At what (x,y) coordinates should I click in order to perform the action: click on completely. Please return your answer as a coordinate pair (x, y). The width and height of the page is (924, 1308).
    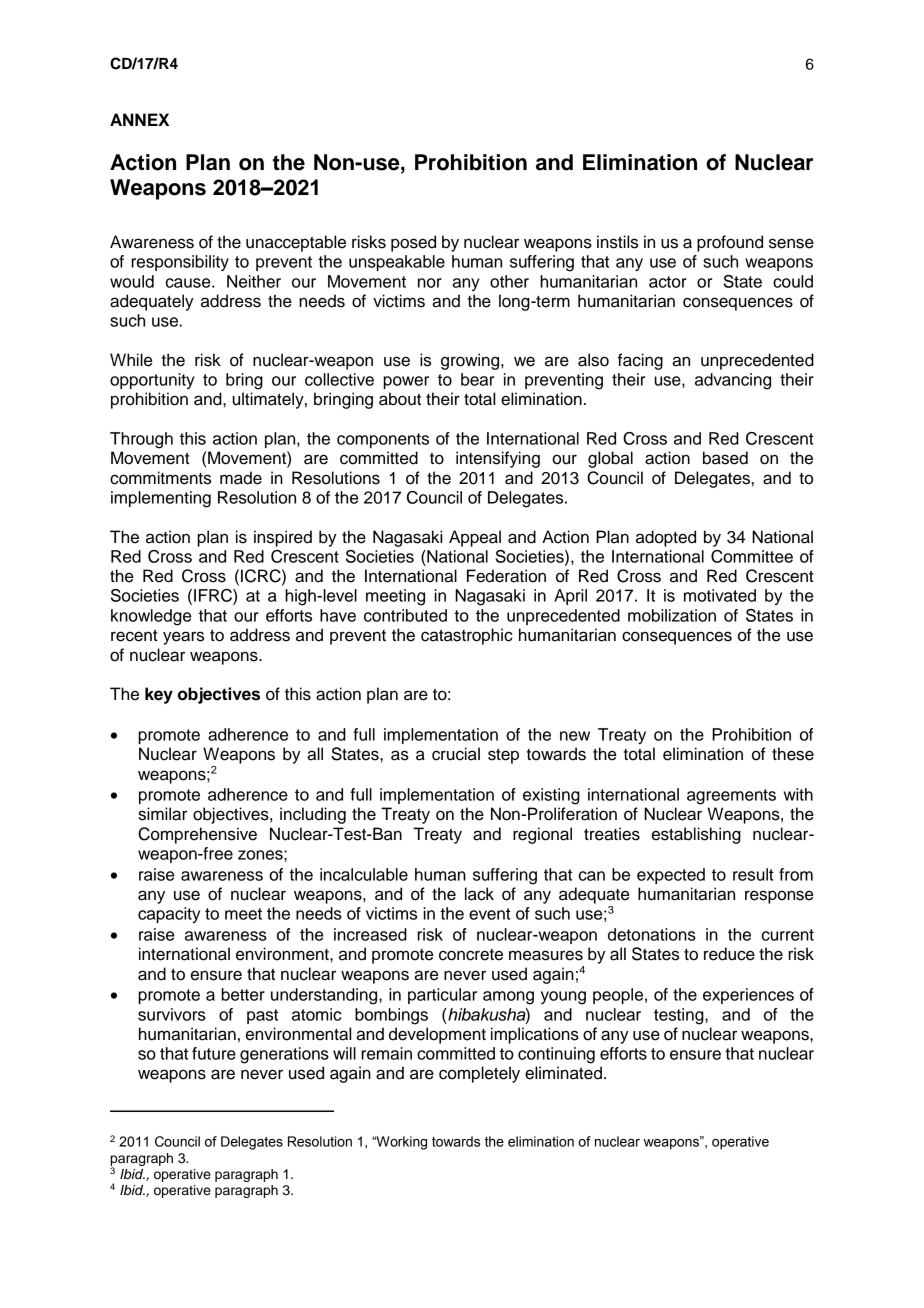
    Looking at the image, I should click on (479, 1074).
